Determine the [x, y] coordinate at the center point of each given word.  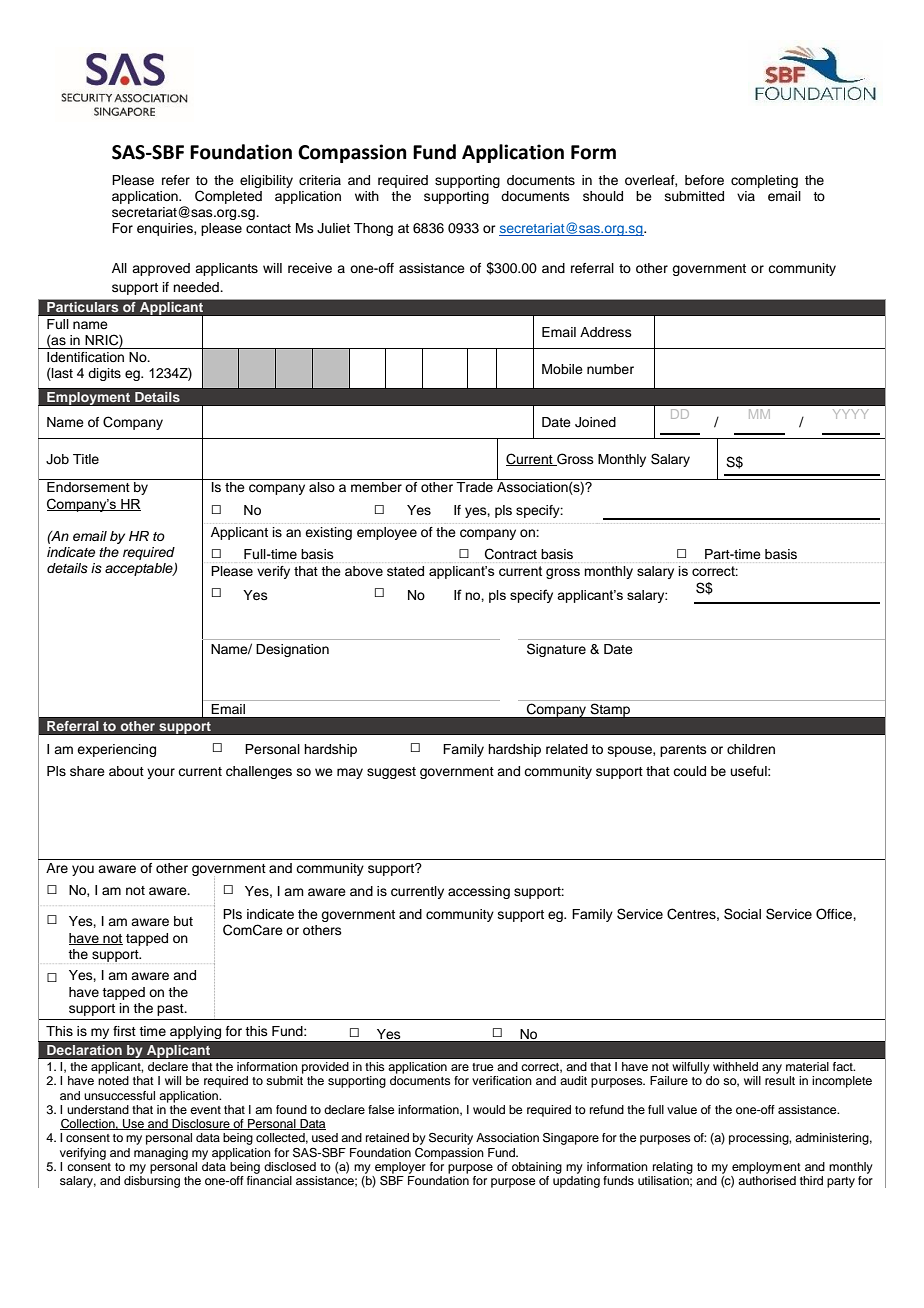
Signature [556, 650]
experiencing [116, 750]
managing [161, 1154]
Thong [373, 229]
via [746, 196]
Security [451, 1139]
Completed [228, 197]
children [751, 749]
